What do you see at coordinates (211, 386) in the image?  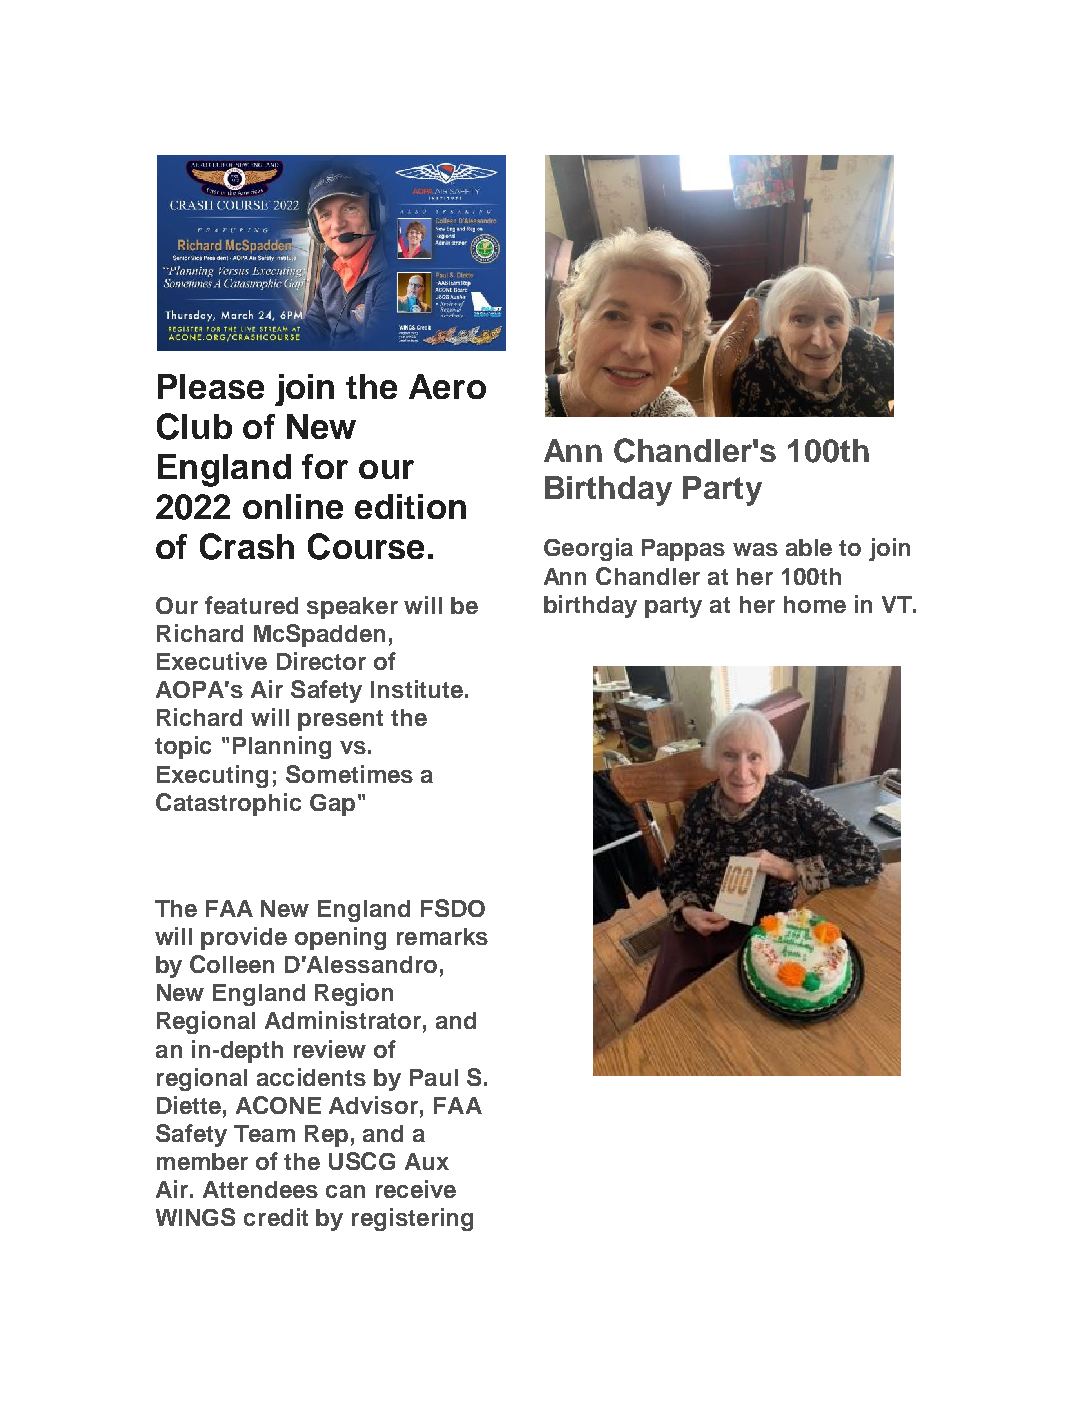 I see `Please` at bounding box center [211, 386].
